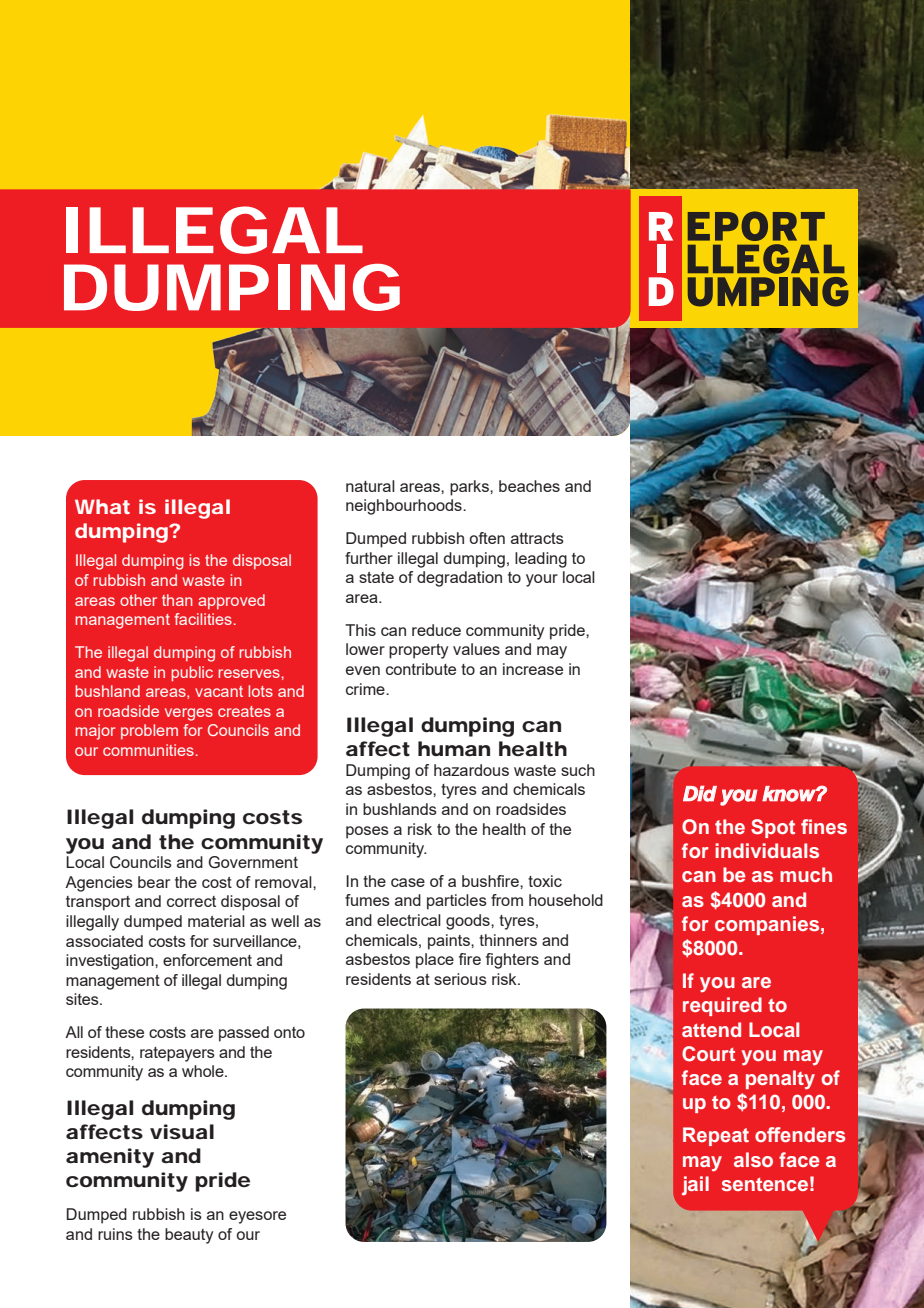 The height and width of the document is (1308, 924). Describe the element at coordinates (806, 874) in the document. I see `much` at that location.
